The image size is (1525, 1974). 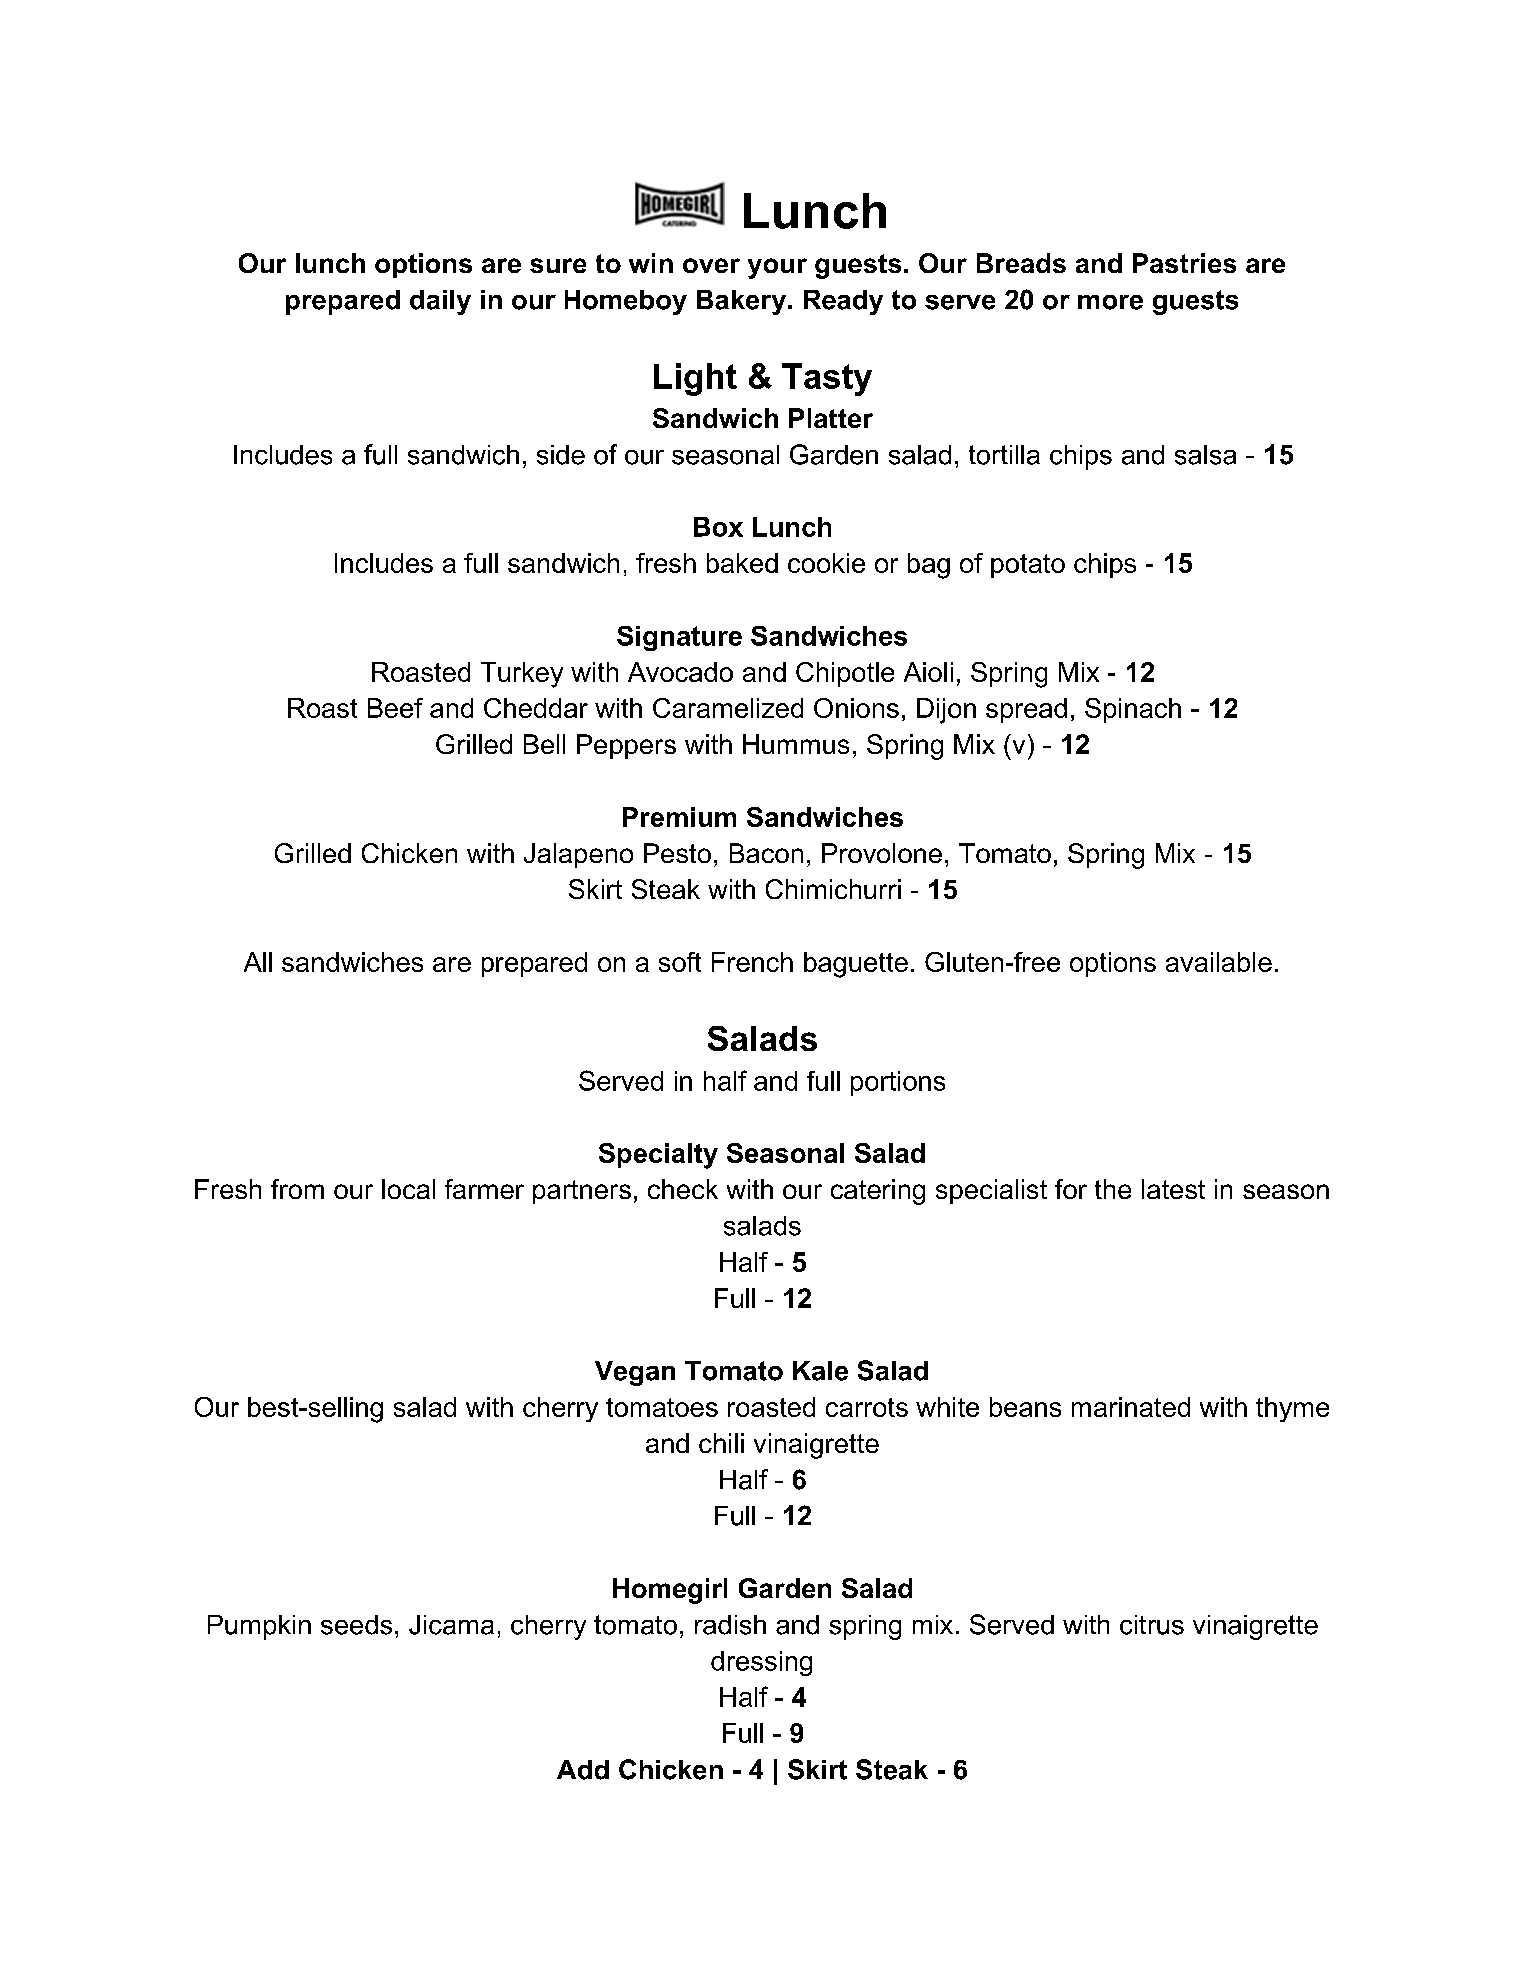 I want to click on Beef, so click(x=395, y=708).
